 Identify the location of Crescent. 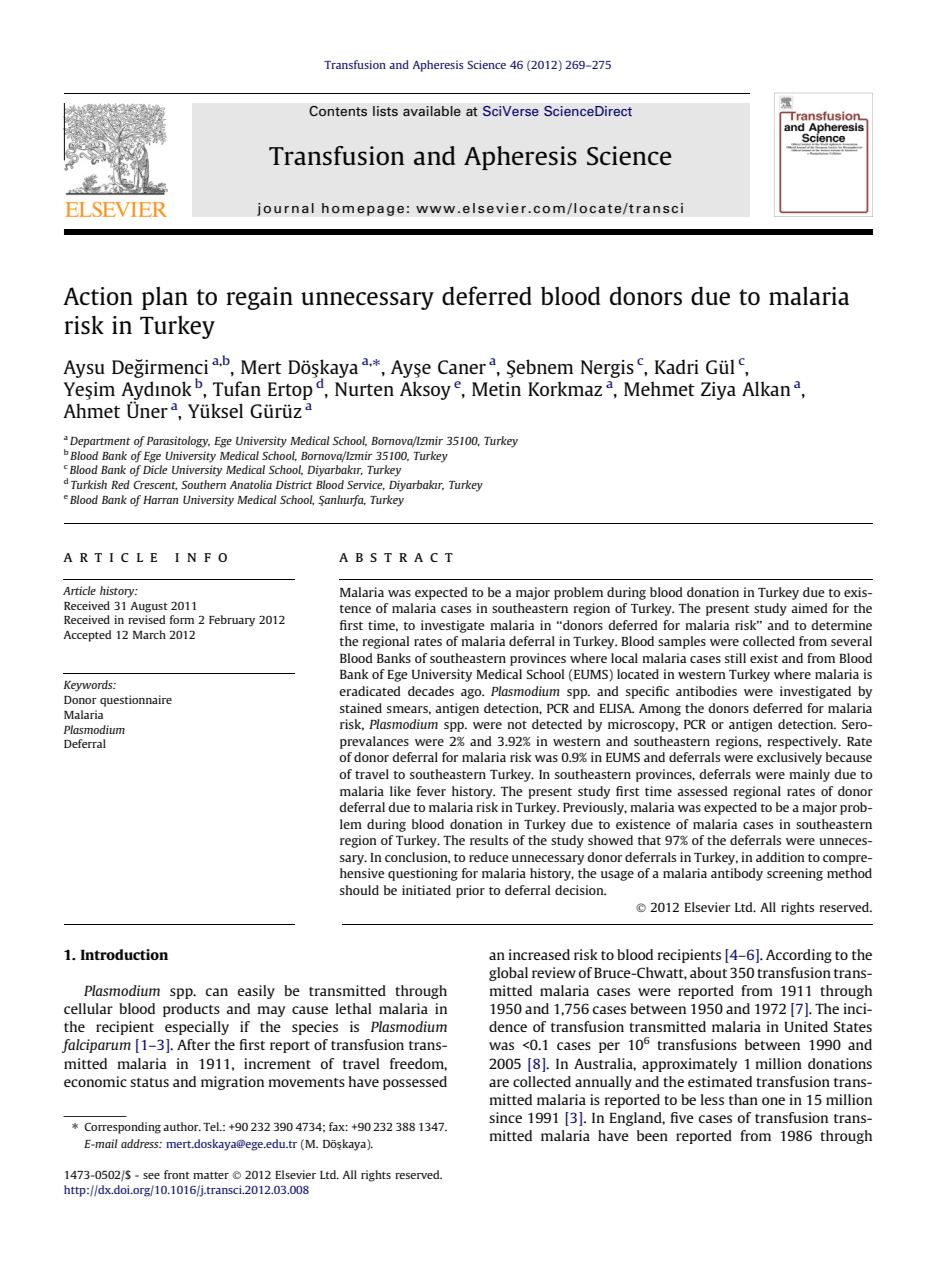
(155, 485).
